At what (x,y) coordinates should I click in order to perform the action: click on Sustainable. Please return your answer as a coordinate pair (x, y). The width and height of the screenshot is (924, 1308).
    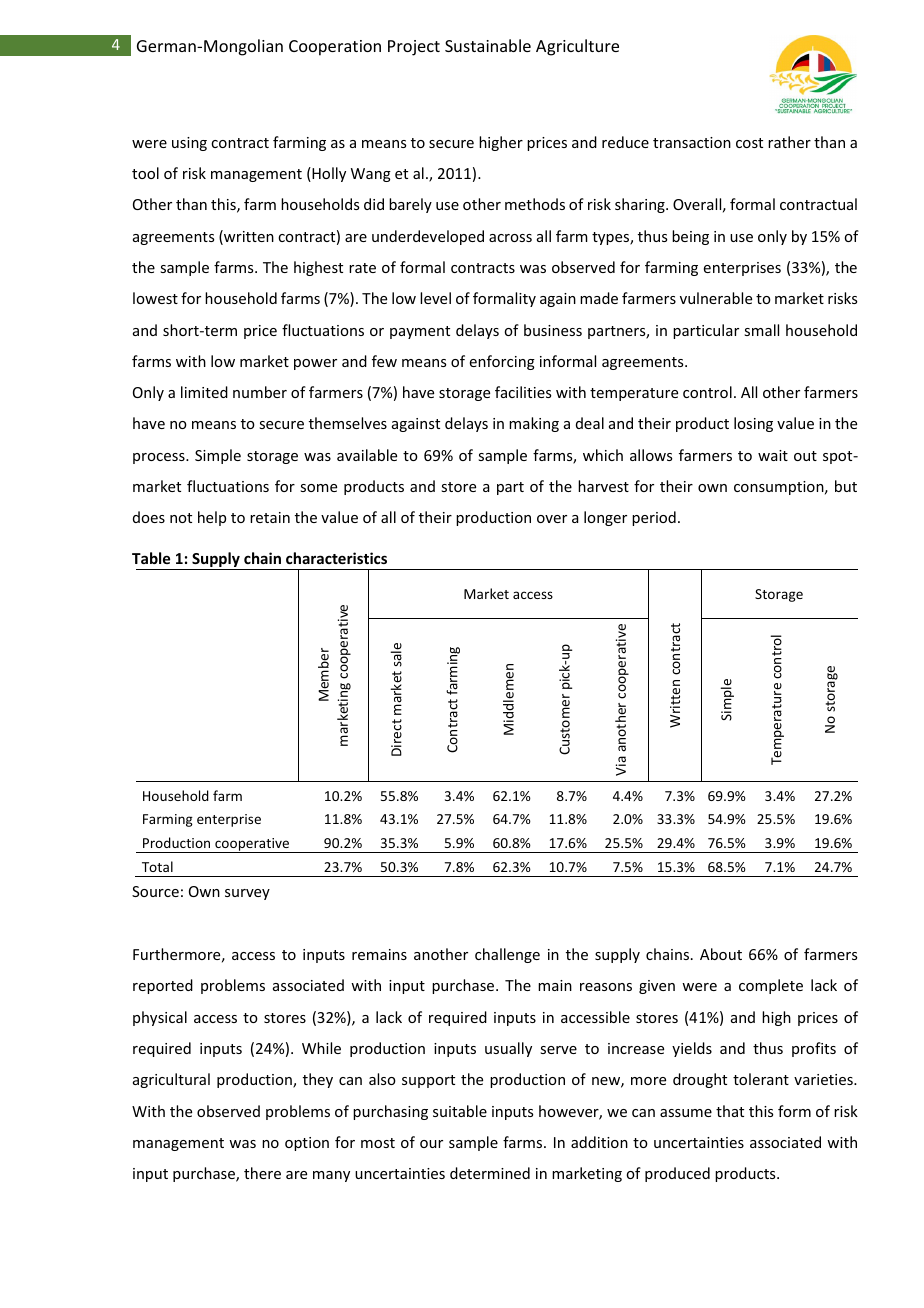
    Looking at the image, I should click on (488, 45).
